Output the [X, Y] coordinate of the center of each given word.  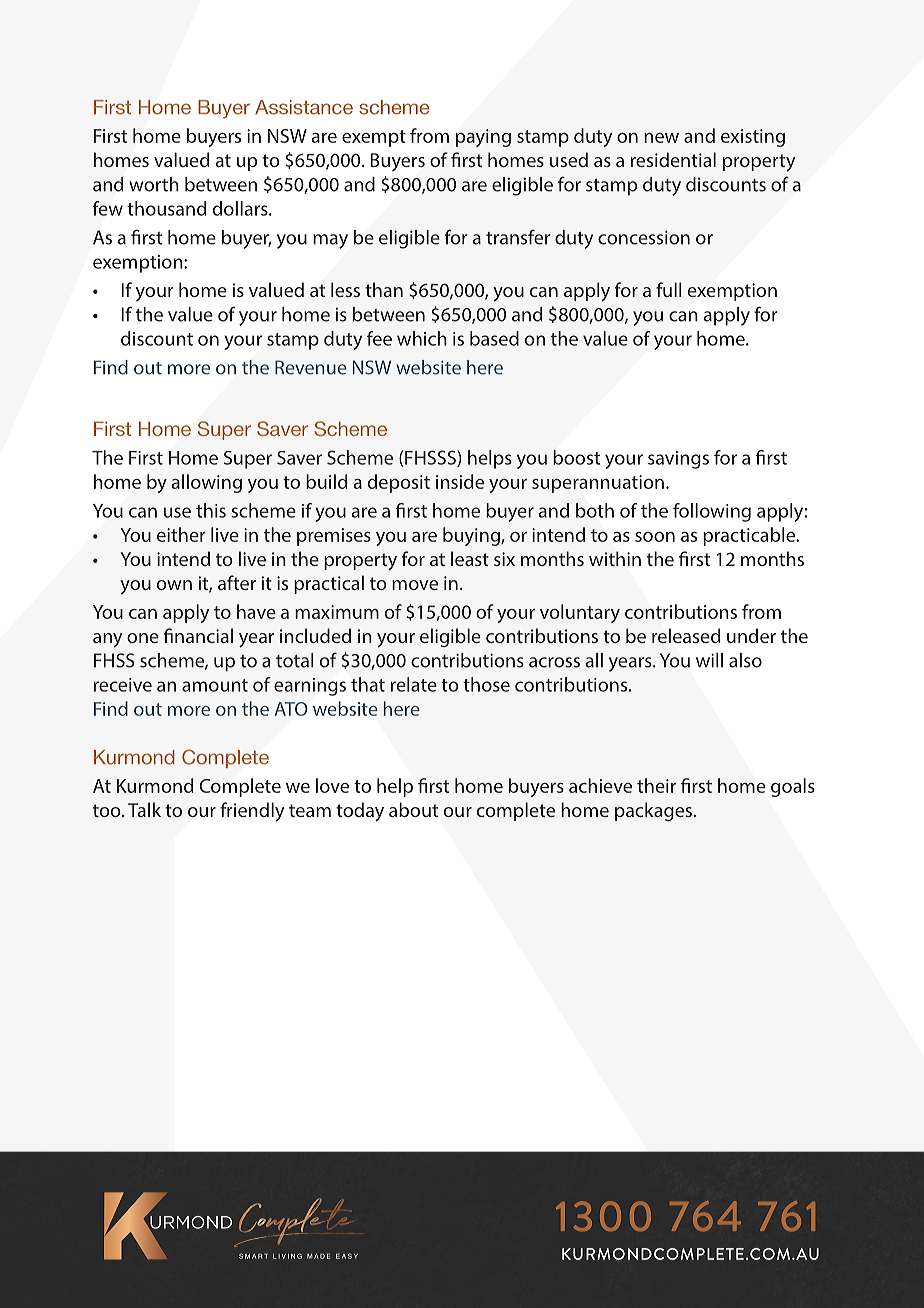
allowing [206, 483]
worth [154, 184]
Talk [144, 809]
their [656, 785]
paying [483, 138]
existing [753, 138]
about [413, 809]
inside [460, 481]
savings [678, 460]
